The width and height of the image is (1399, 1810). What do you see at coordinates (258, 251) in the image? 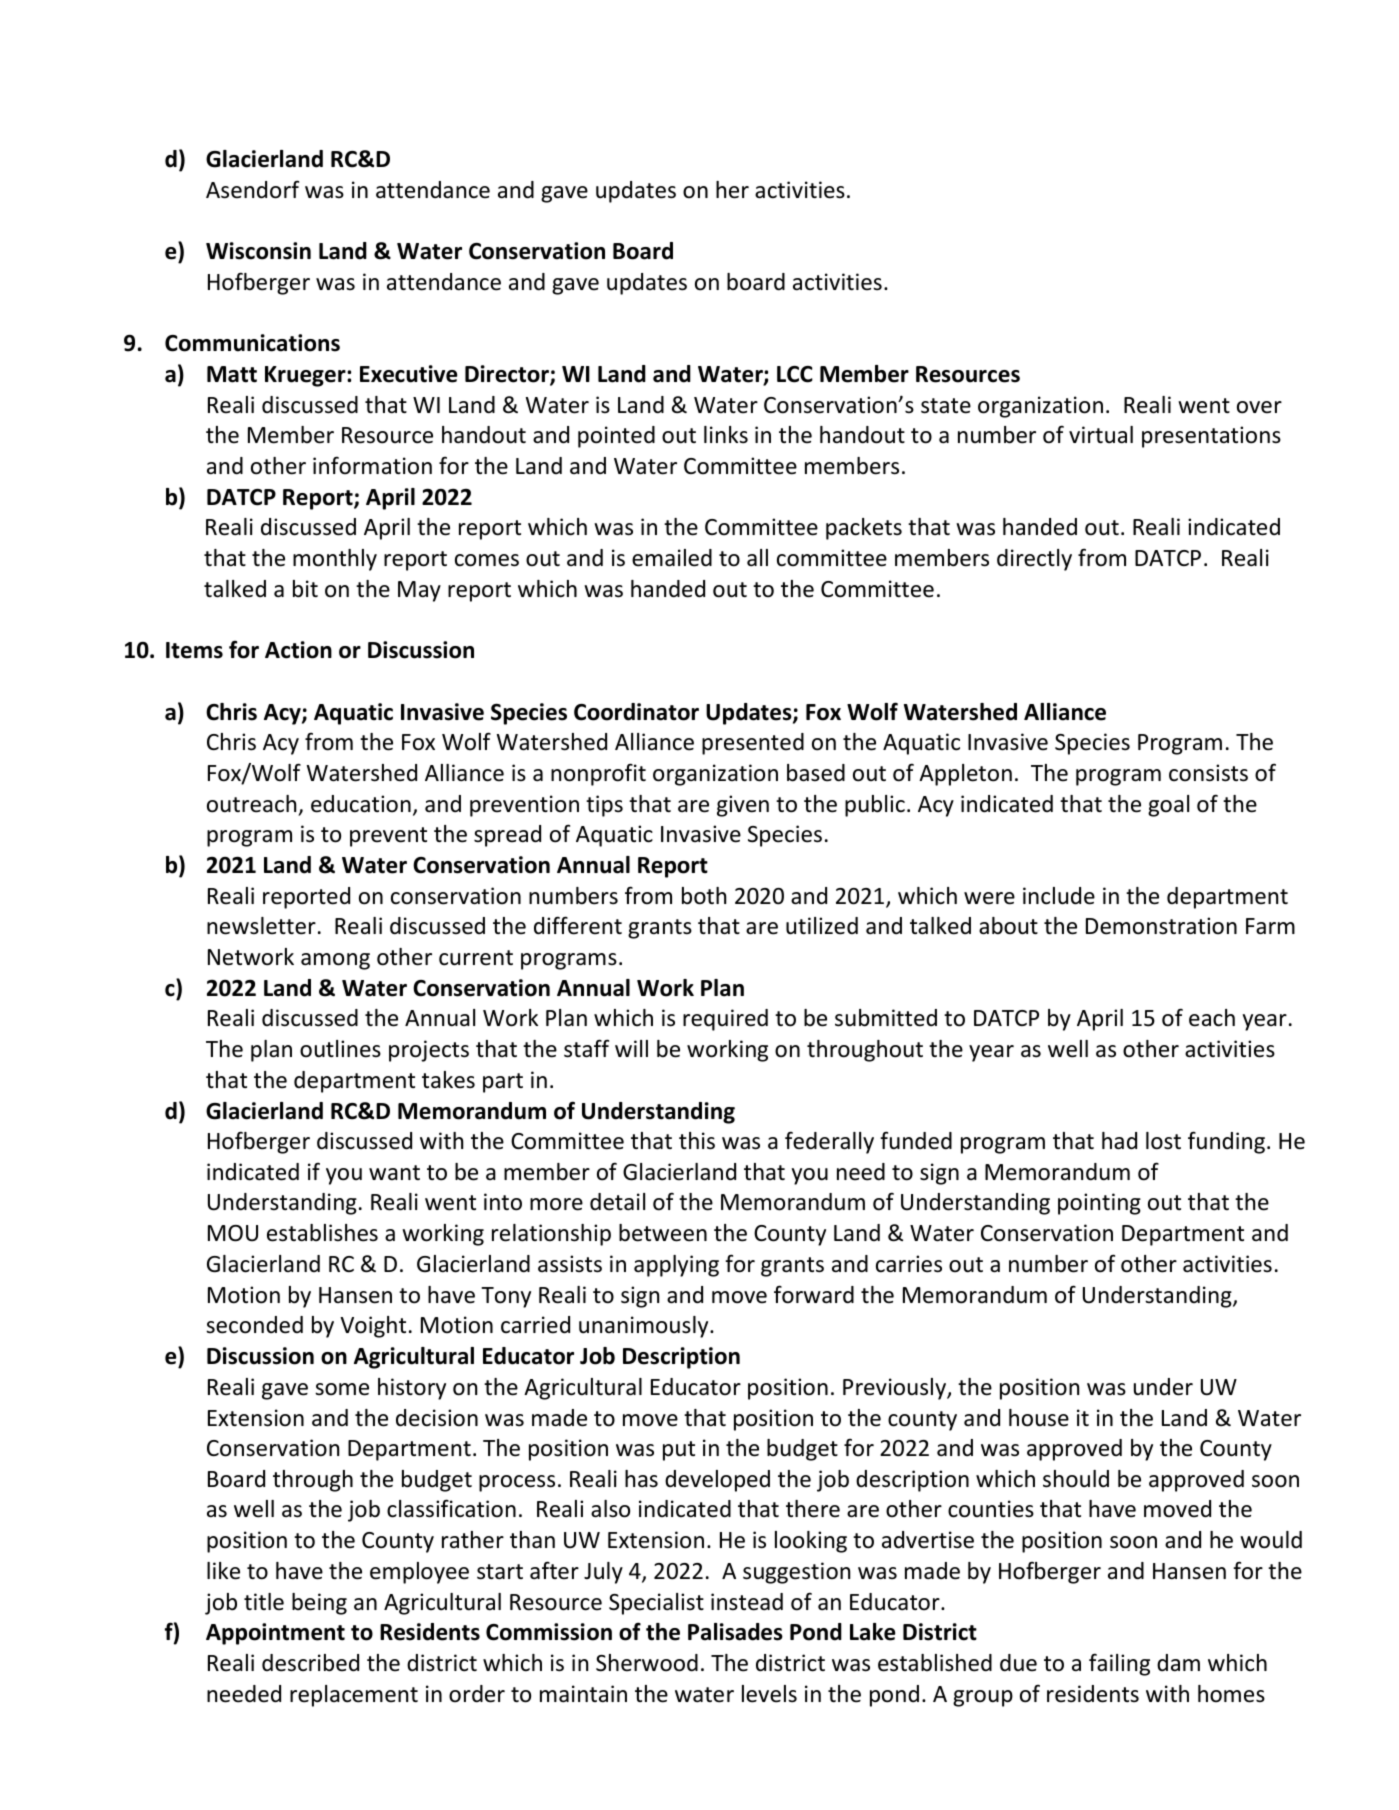
I see `Wisconsin` at bounding box center [258, 251].
